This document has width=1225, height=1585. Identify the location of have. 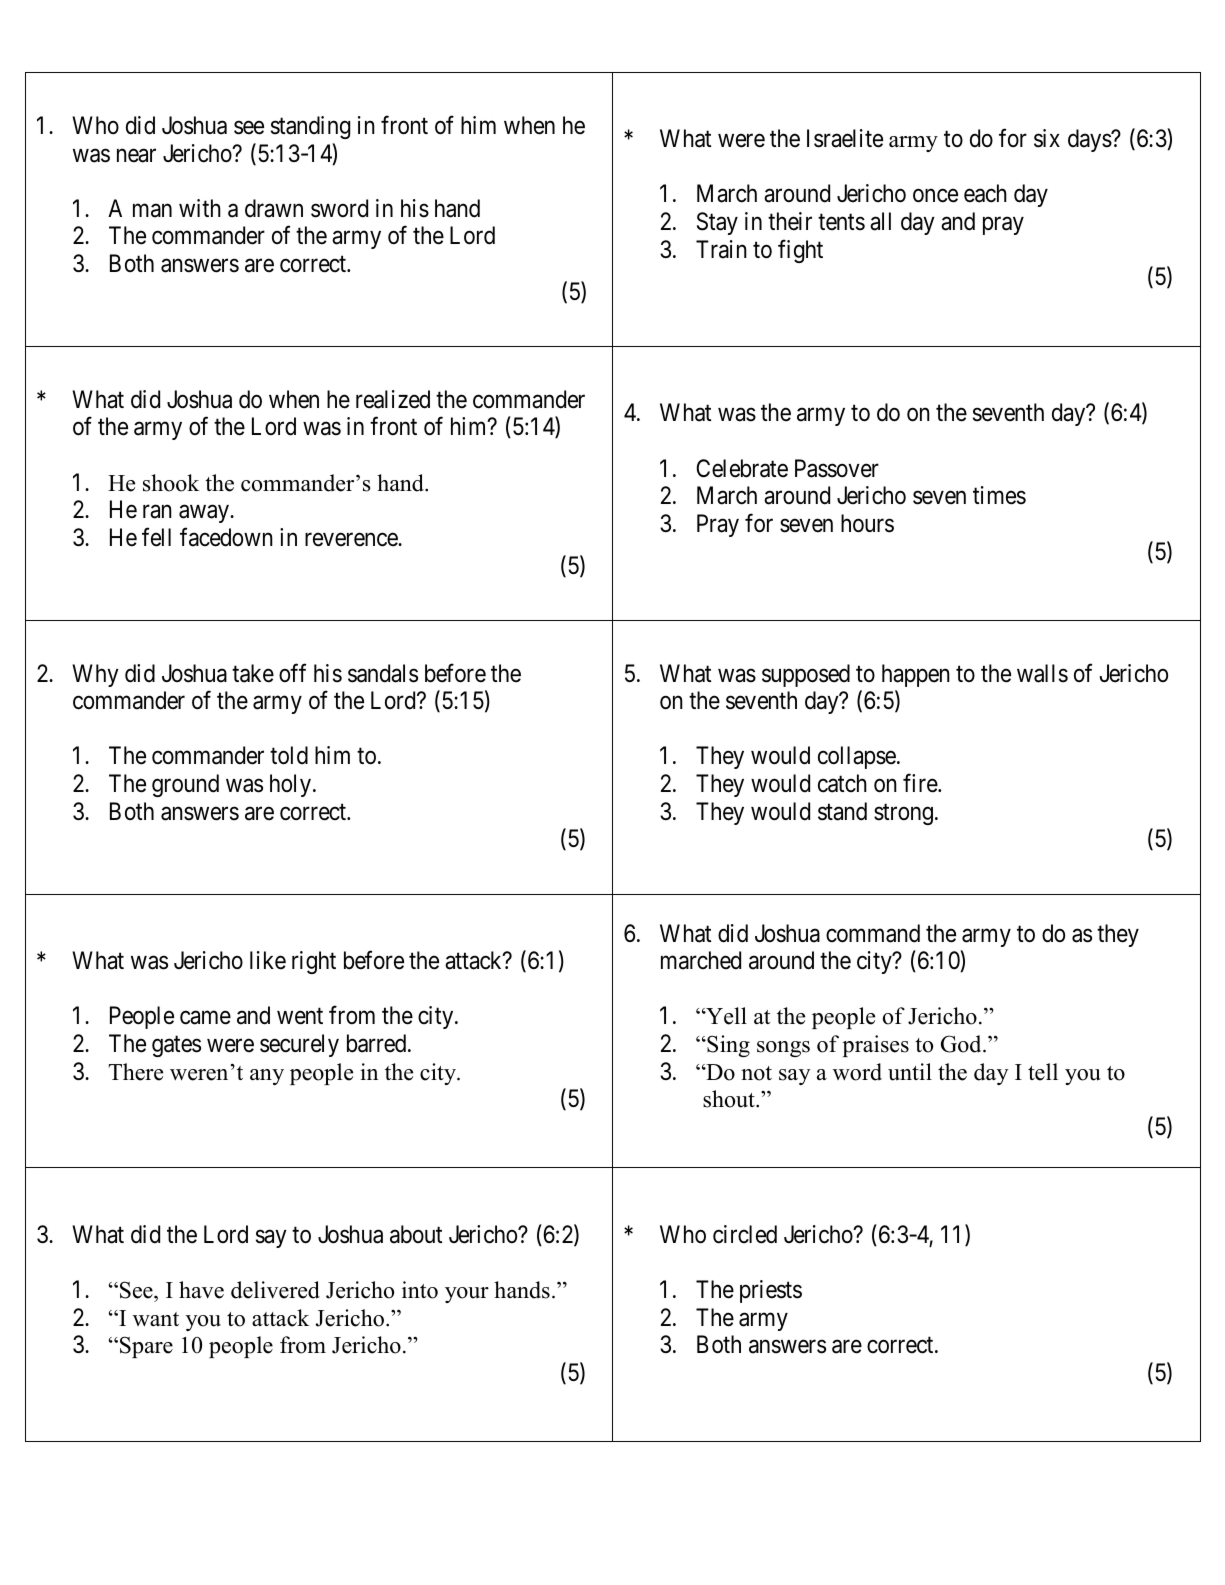
(201, 1290).
